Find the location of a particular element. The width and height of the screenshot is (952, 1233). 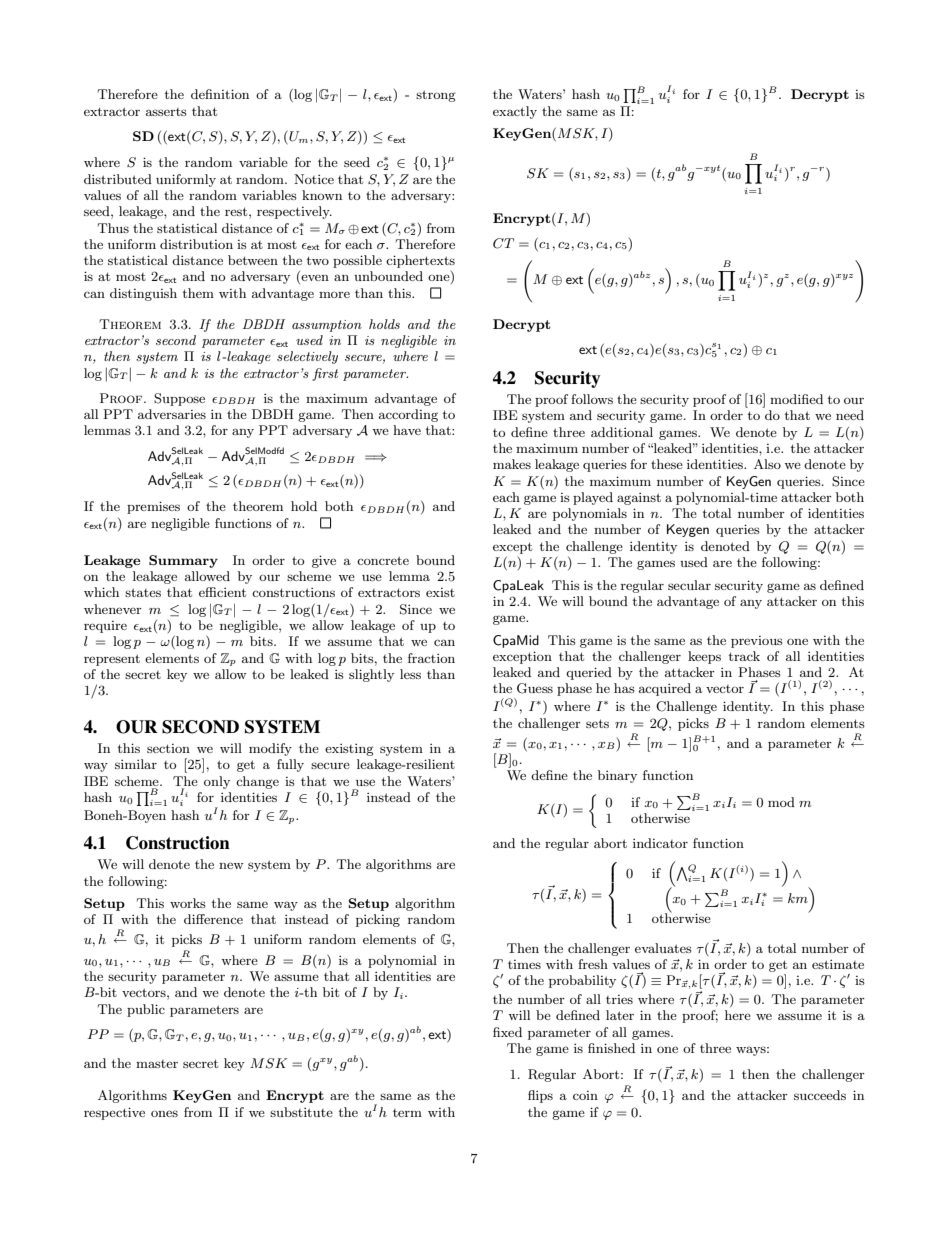

flips is located at coordinates (540, 1096).
